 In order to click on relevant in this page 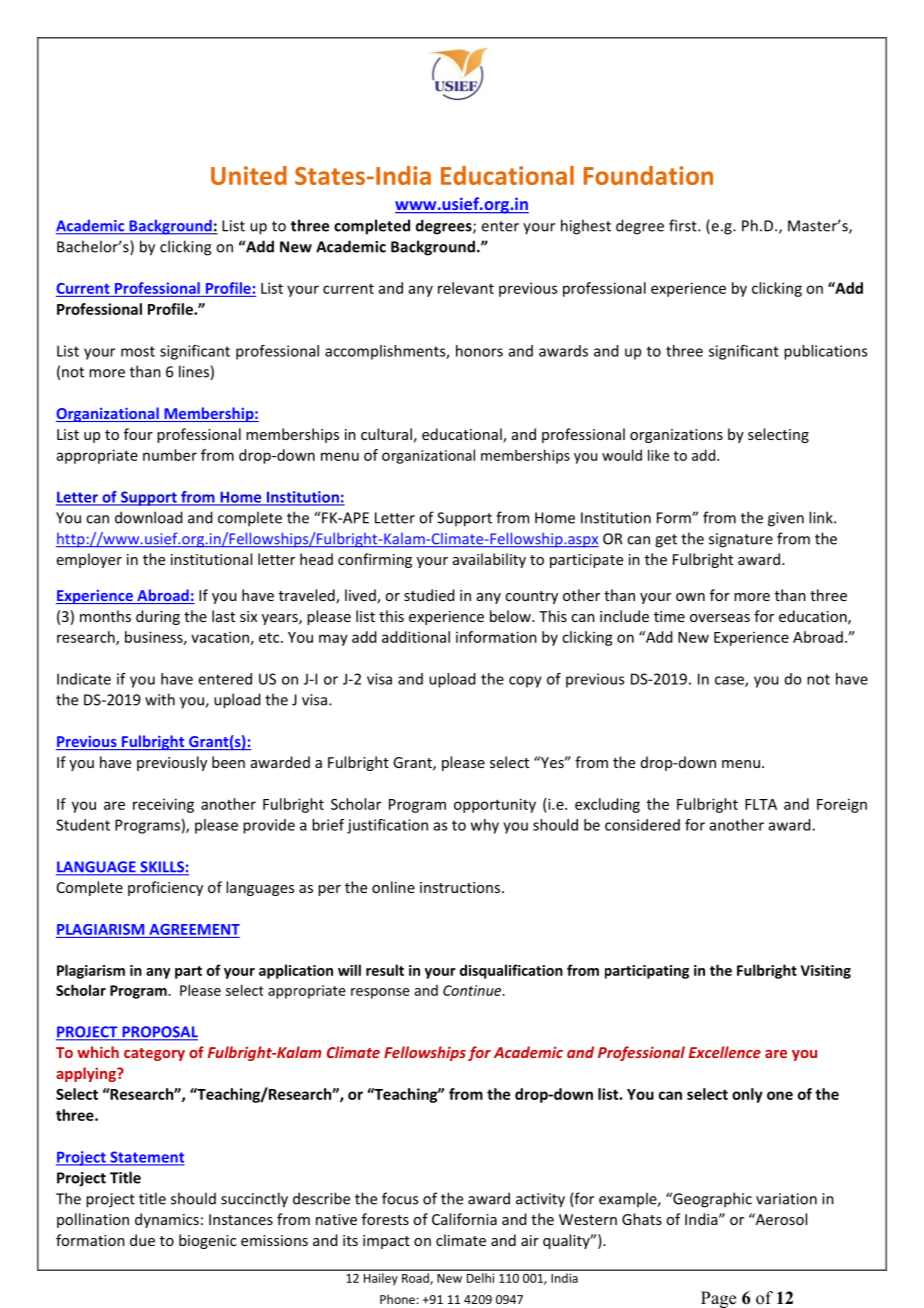, I will do `click(466, 288)`.
